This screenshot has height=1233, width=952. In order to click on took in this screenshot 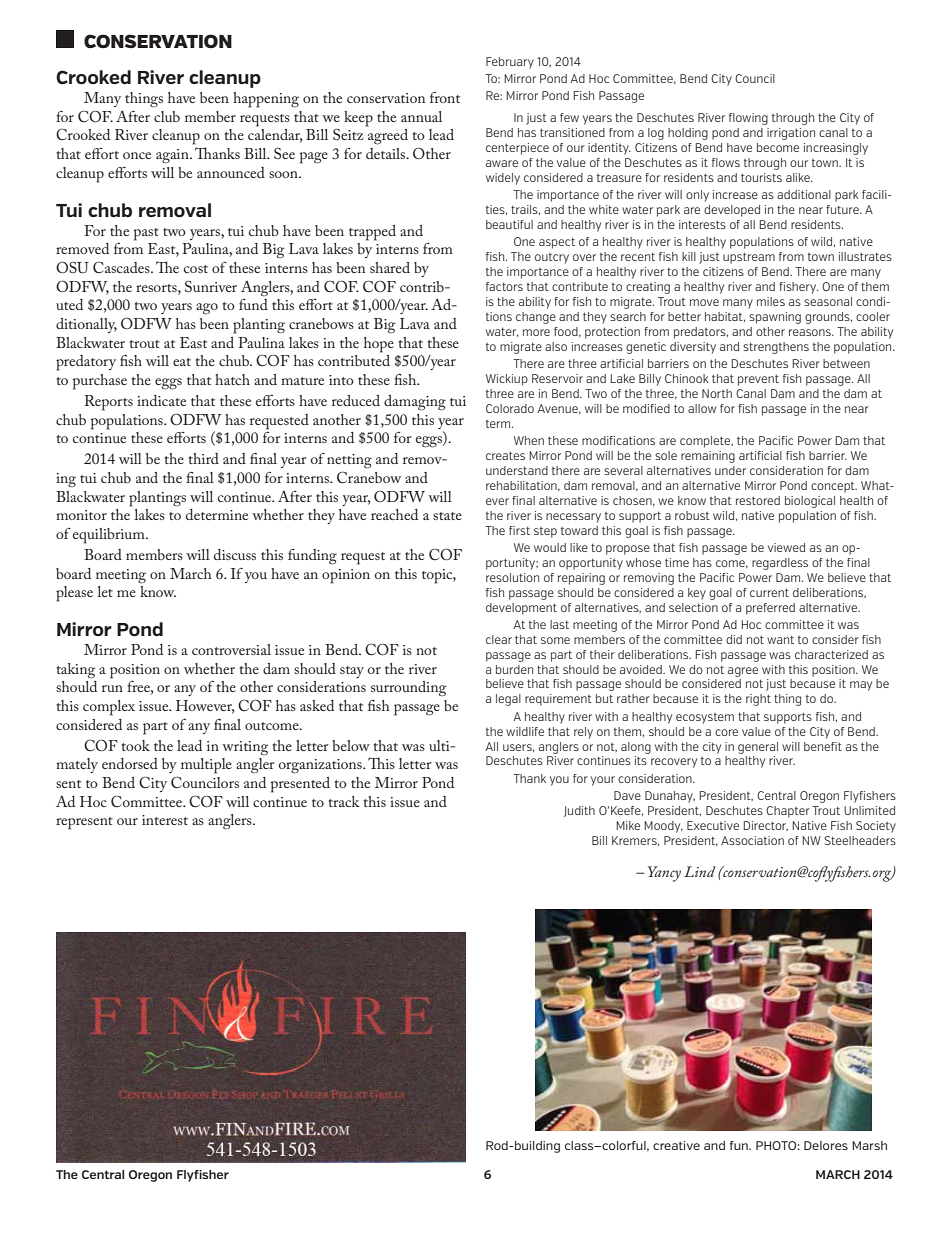, I will do `click(135, 745)`.
